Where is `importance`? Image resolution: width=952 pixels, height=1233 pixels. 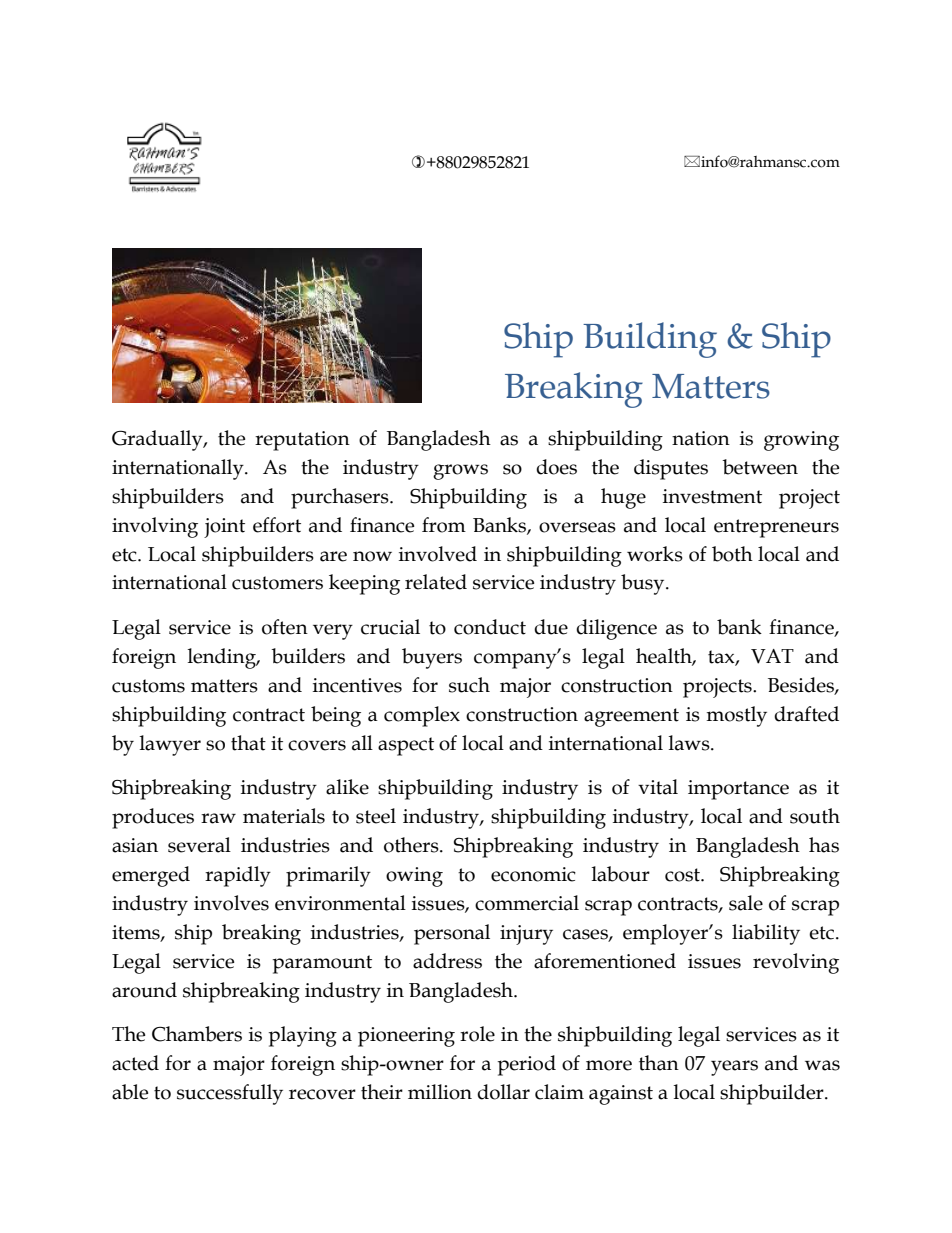 importance is located at coordinates (738, 790).
